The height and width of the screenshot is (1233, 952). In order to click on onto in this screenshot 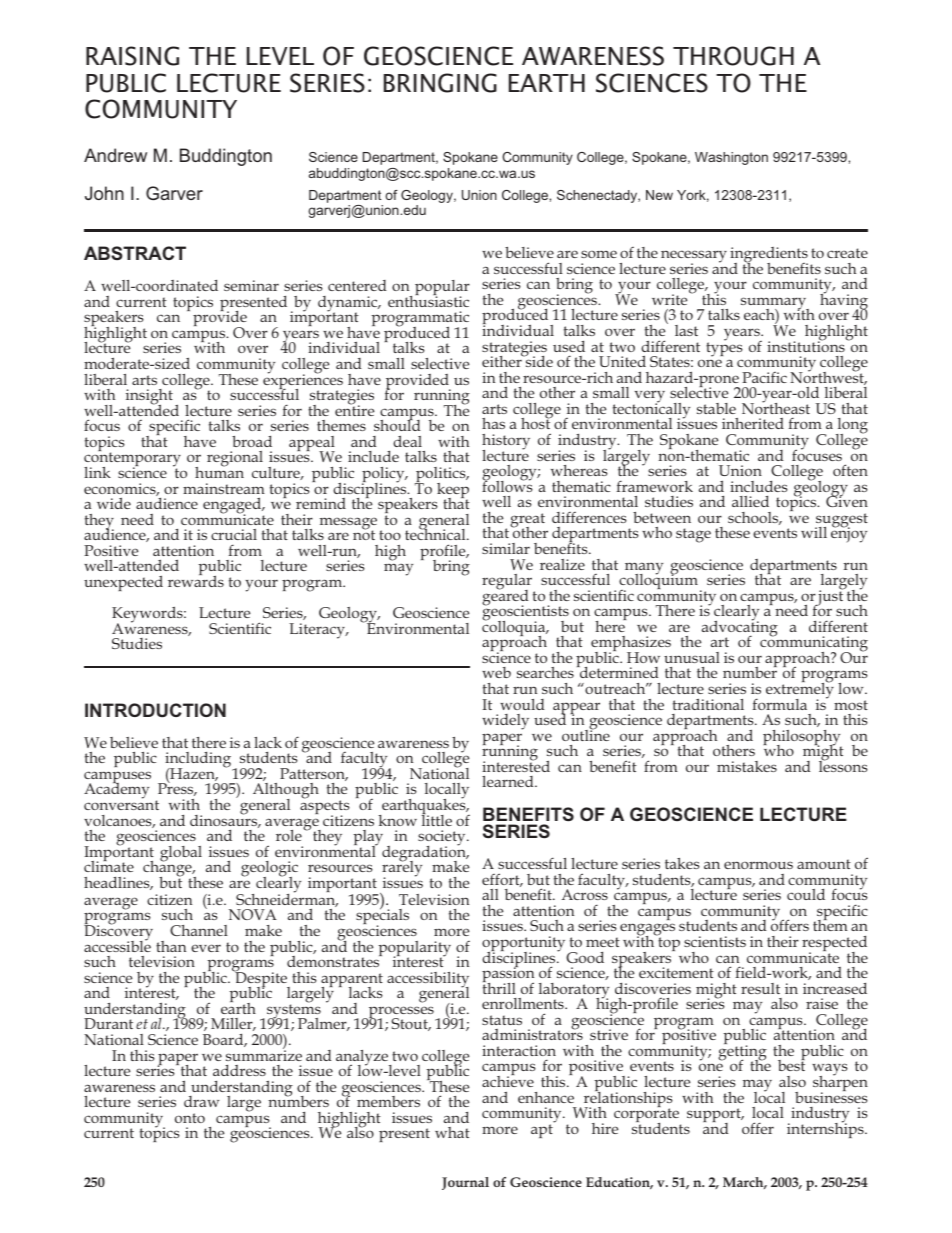, I will do `click(190, 1118)`.
